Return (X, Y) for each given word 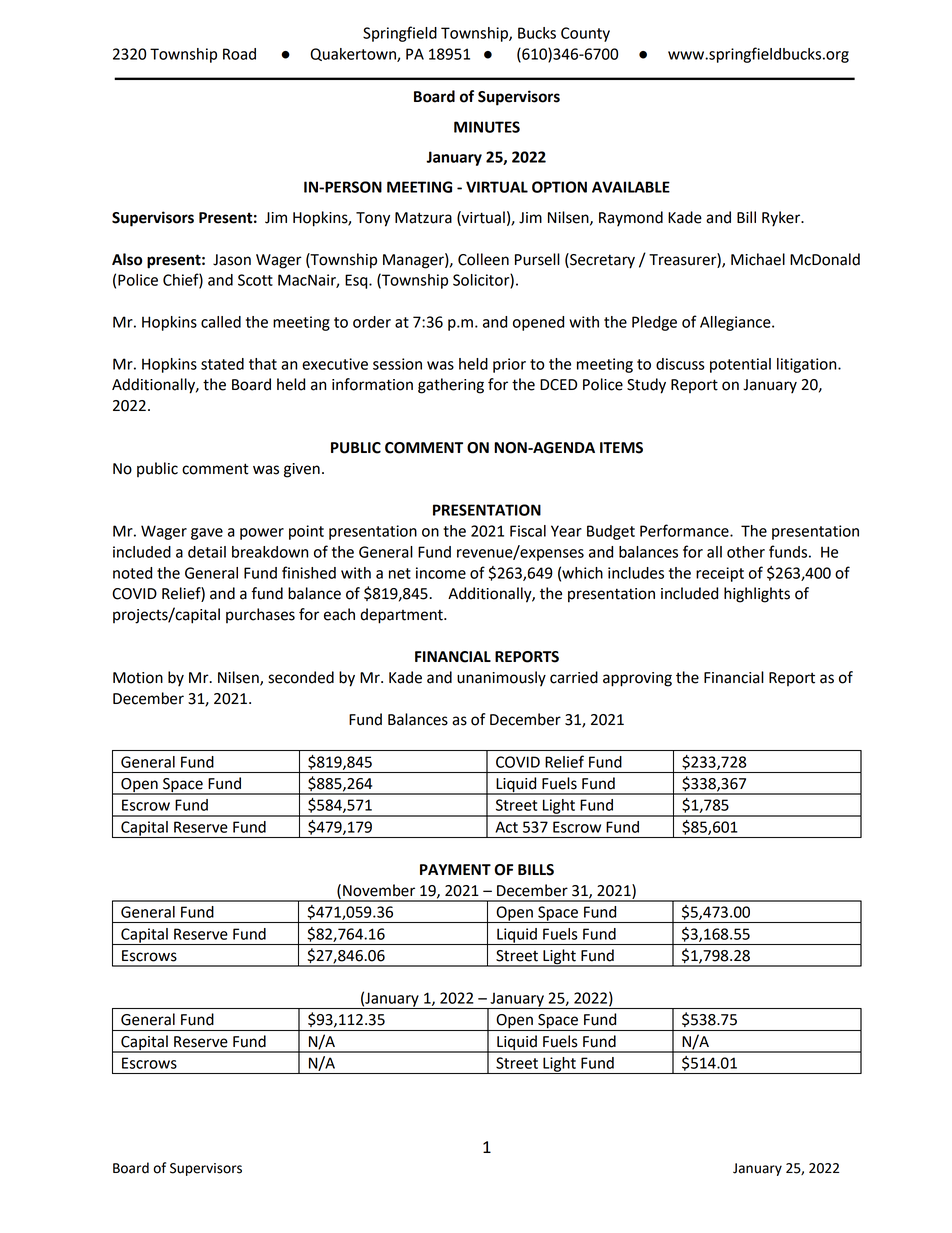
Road (239, 54)
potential (740, 365)
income (441, 573)
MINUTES (487, 127)
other (746, 552)
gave (207, 534)
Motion (138, 678)
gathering (451, 386)
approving (637, 679)
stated (222, 364)
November (379, 890)
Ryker (782, 219)
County (585, 34)
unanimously (501, 679)
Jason (232, 260)
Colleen (483, 259)
